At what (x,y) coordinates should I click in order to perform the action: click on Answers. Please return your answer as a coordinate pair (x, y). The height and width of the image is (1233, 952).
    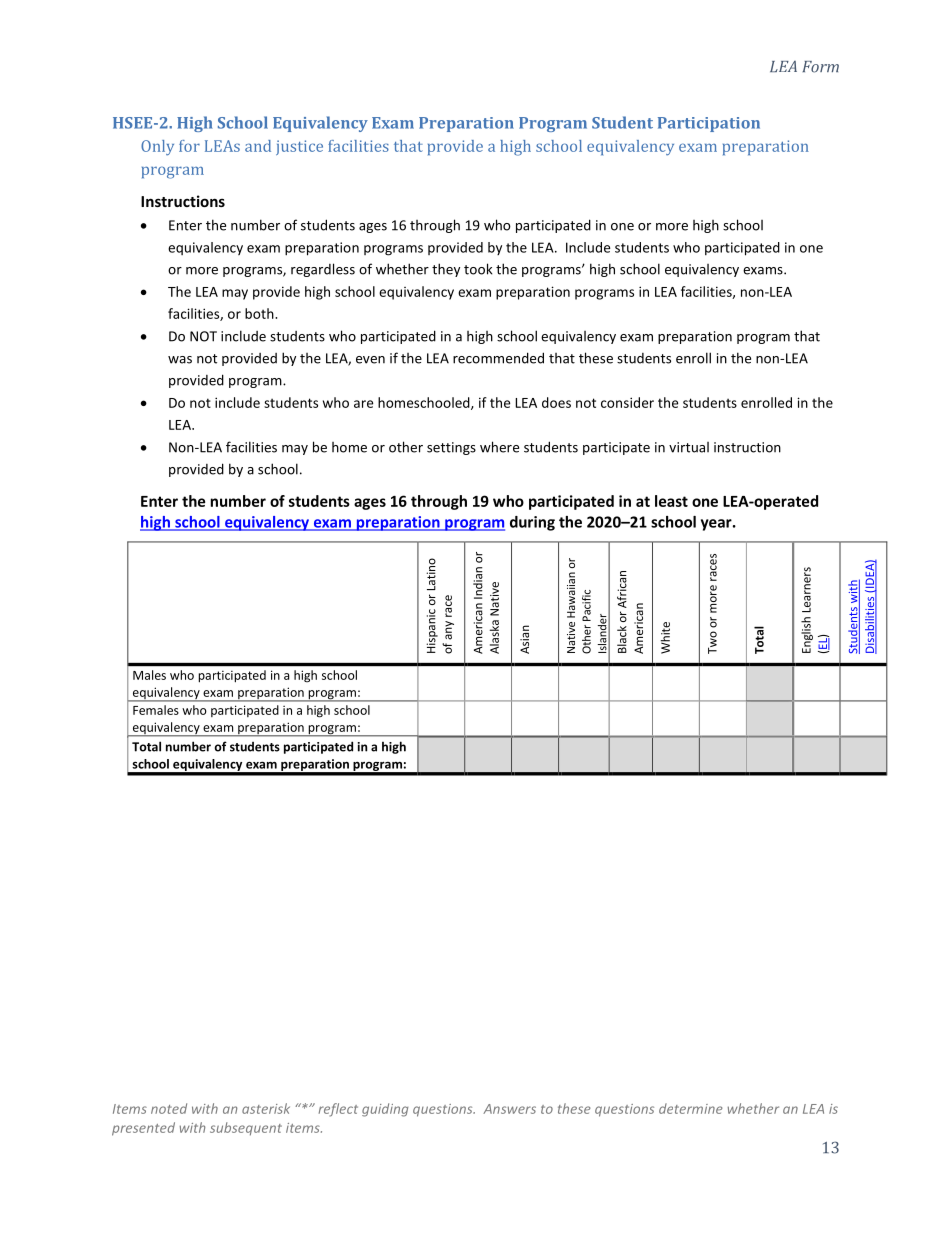
    Looking at the image, I should click on (509, 1109).
